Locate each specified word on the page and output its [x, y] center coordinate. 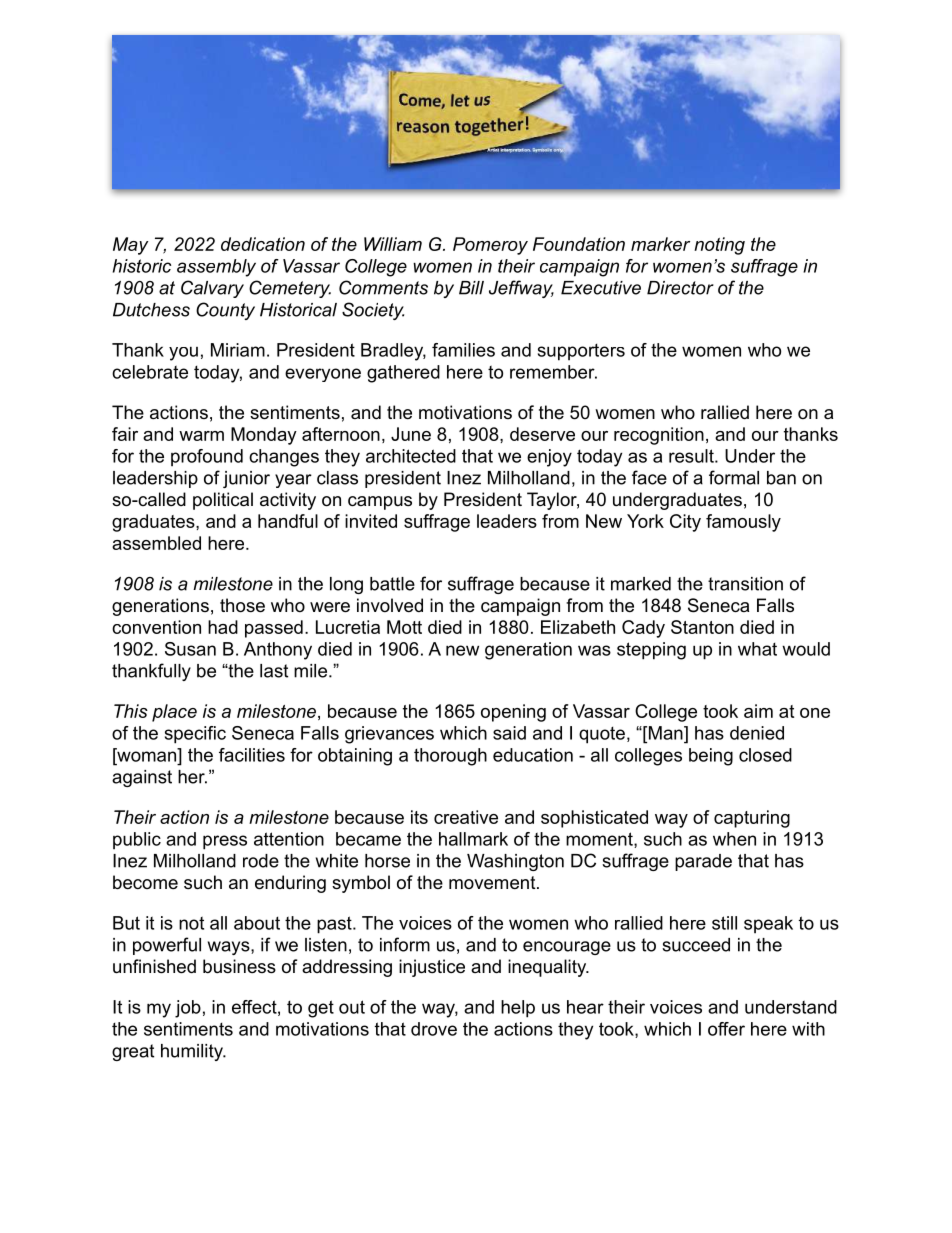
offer [726, 1029]
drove [434, 1029]
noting [719, 246]
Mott [404, 627]
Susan [190, 649]
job [188, 1009]
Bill [471, 288]
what [757, 649]
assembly [216, 268]
